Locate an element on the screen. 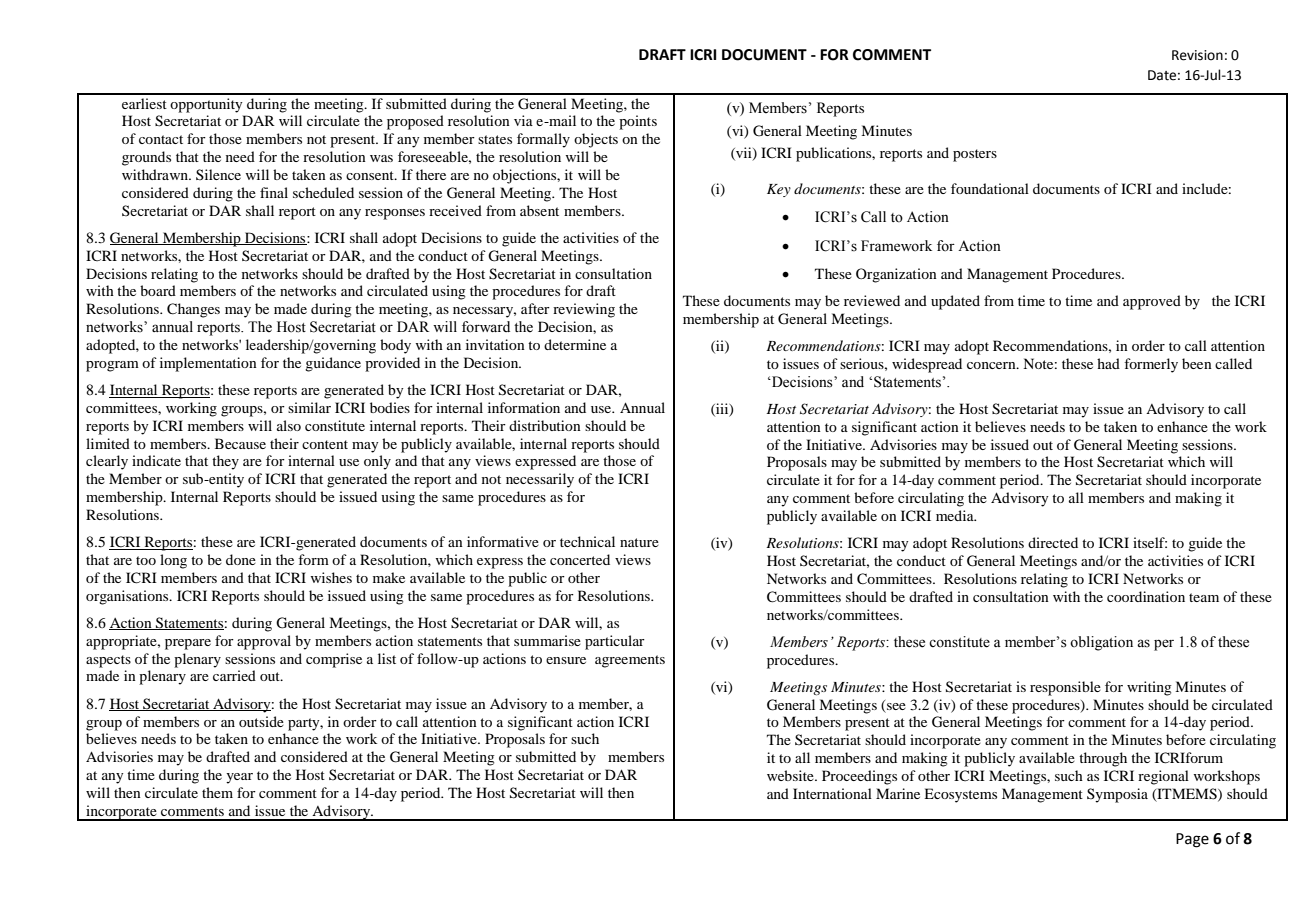 This screenshot has height=924, width=1308. points is located at coordinates (638, 122).
